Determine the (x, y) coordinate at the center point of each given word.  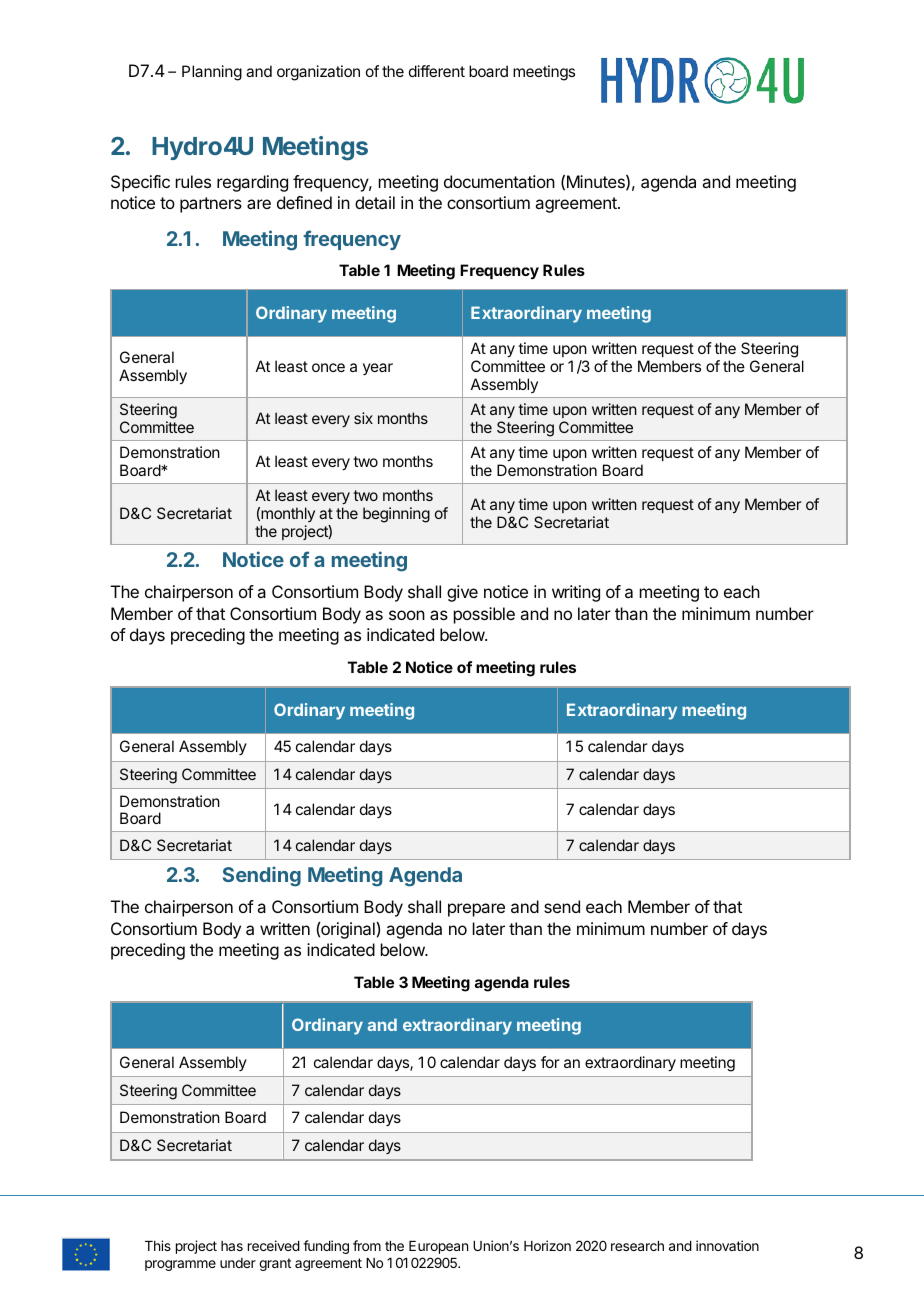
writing (576, 593)
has (232, 1246)
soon (407, 615)
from (367, 1245)
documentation (499, 181)
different (437, 71)
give (462, 593)
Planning (212, 73)
